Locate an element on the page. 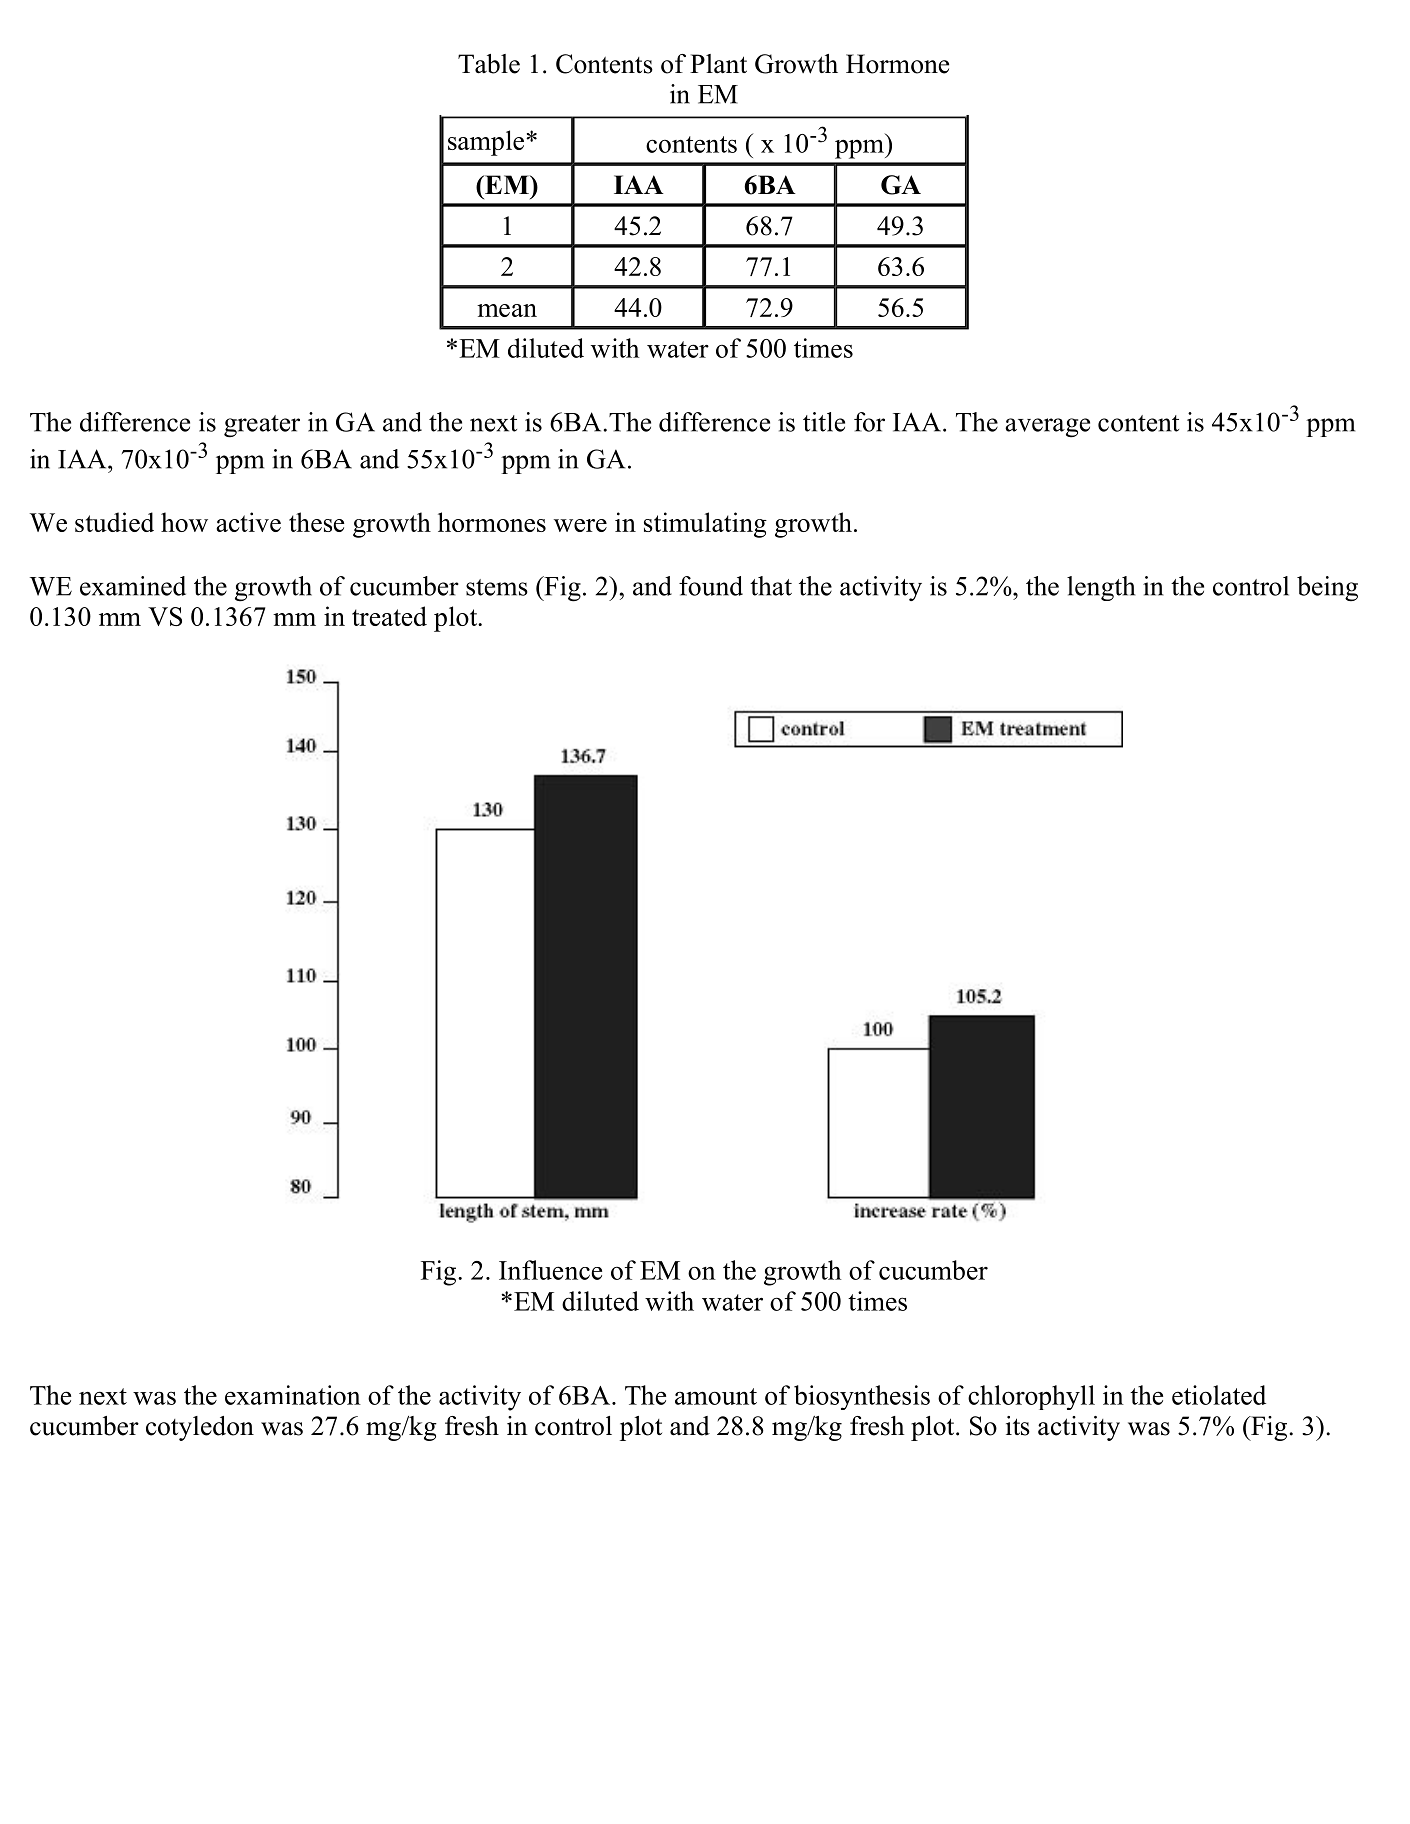 This document has width=1410, height=1824. sample is located at coordinates (487, 143).
